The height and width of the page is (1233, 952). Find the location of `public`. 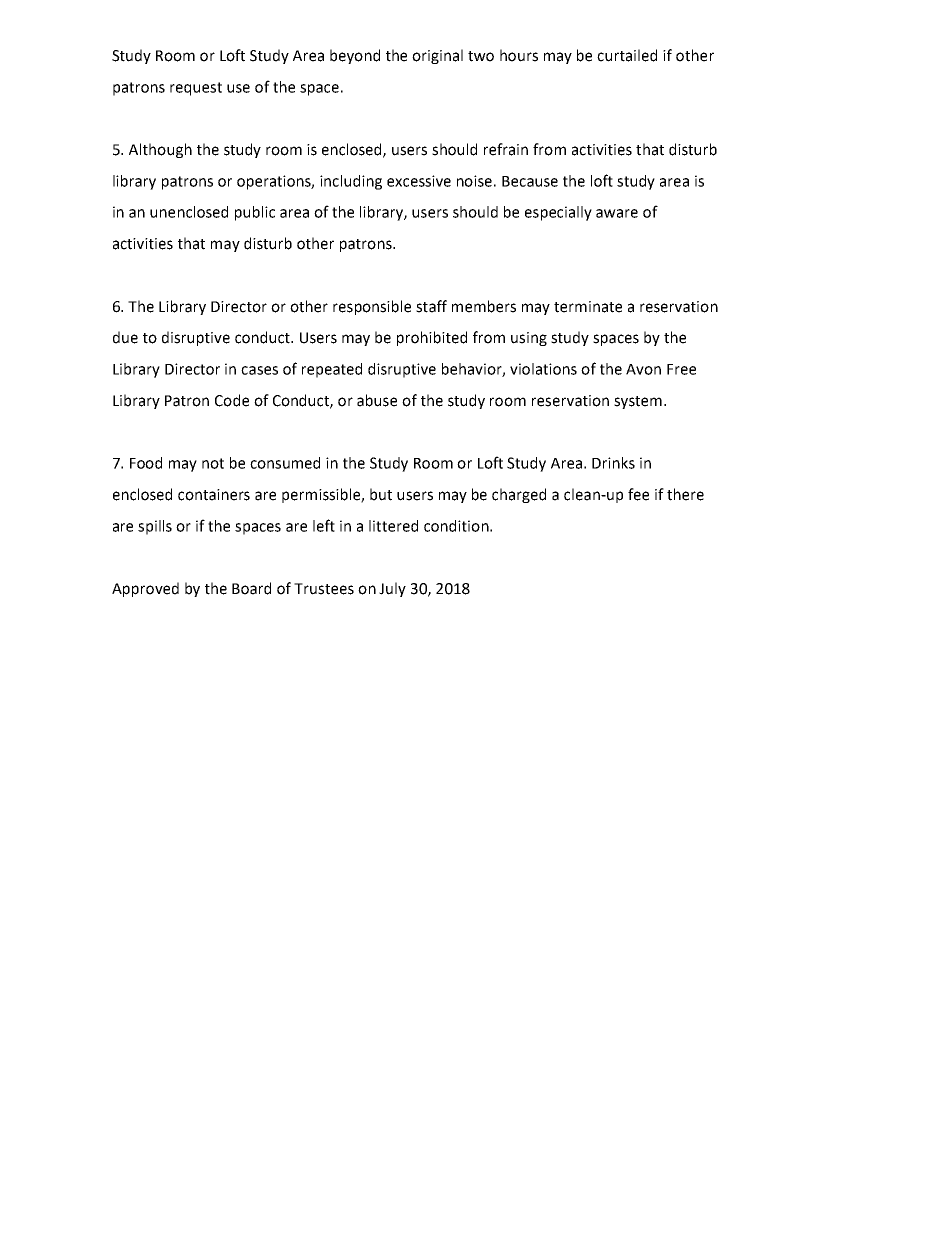

public is located at coordinates (255, 213).
